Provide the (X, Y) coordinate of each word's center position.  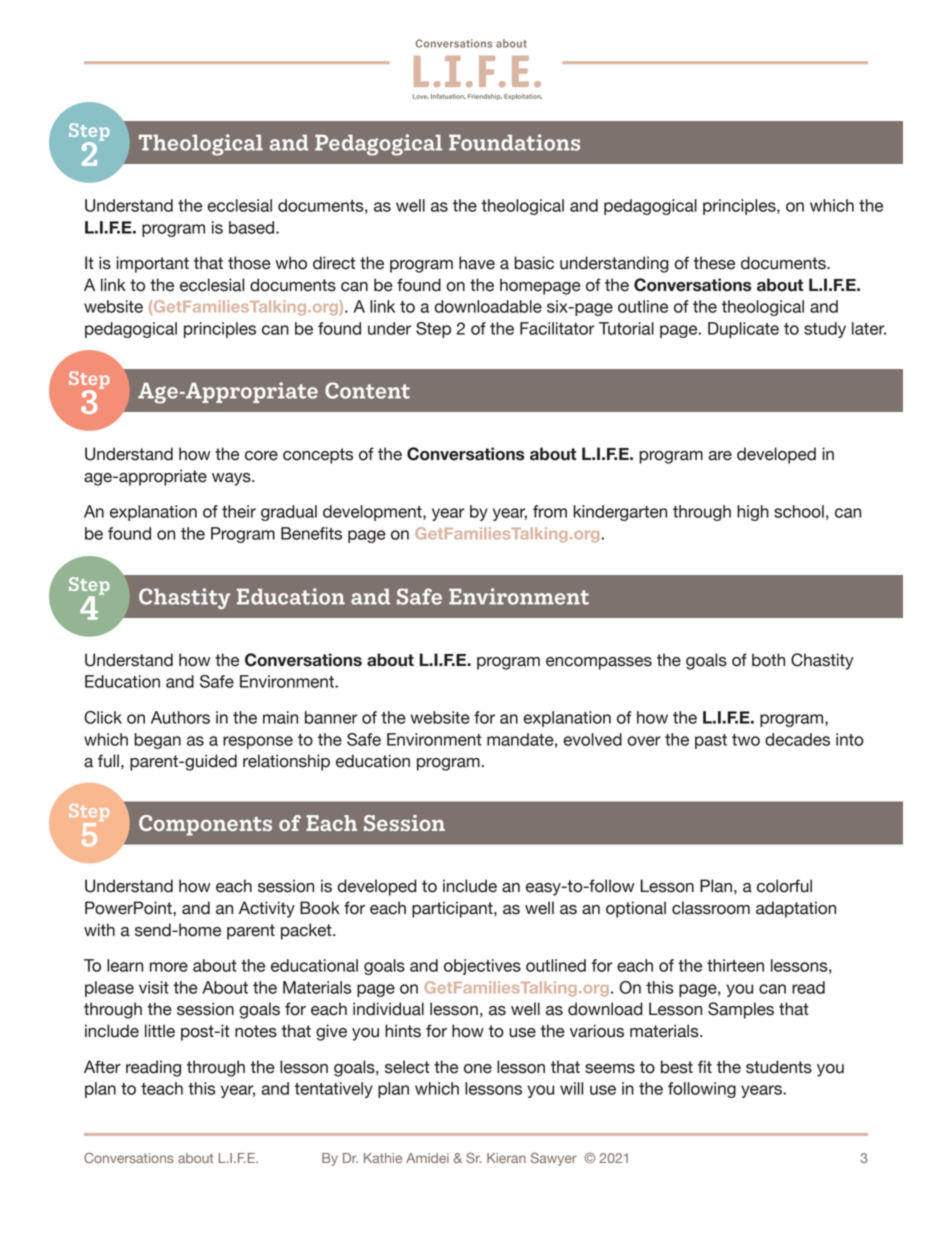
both (768, 660)
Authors (180, 717)
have (477, 263)
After (102, 1067)
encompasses (599, 663)
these (714, 263)
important (152, 264)
